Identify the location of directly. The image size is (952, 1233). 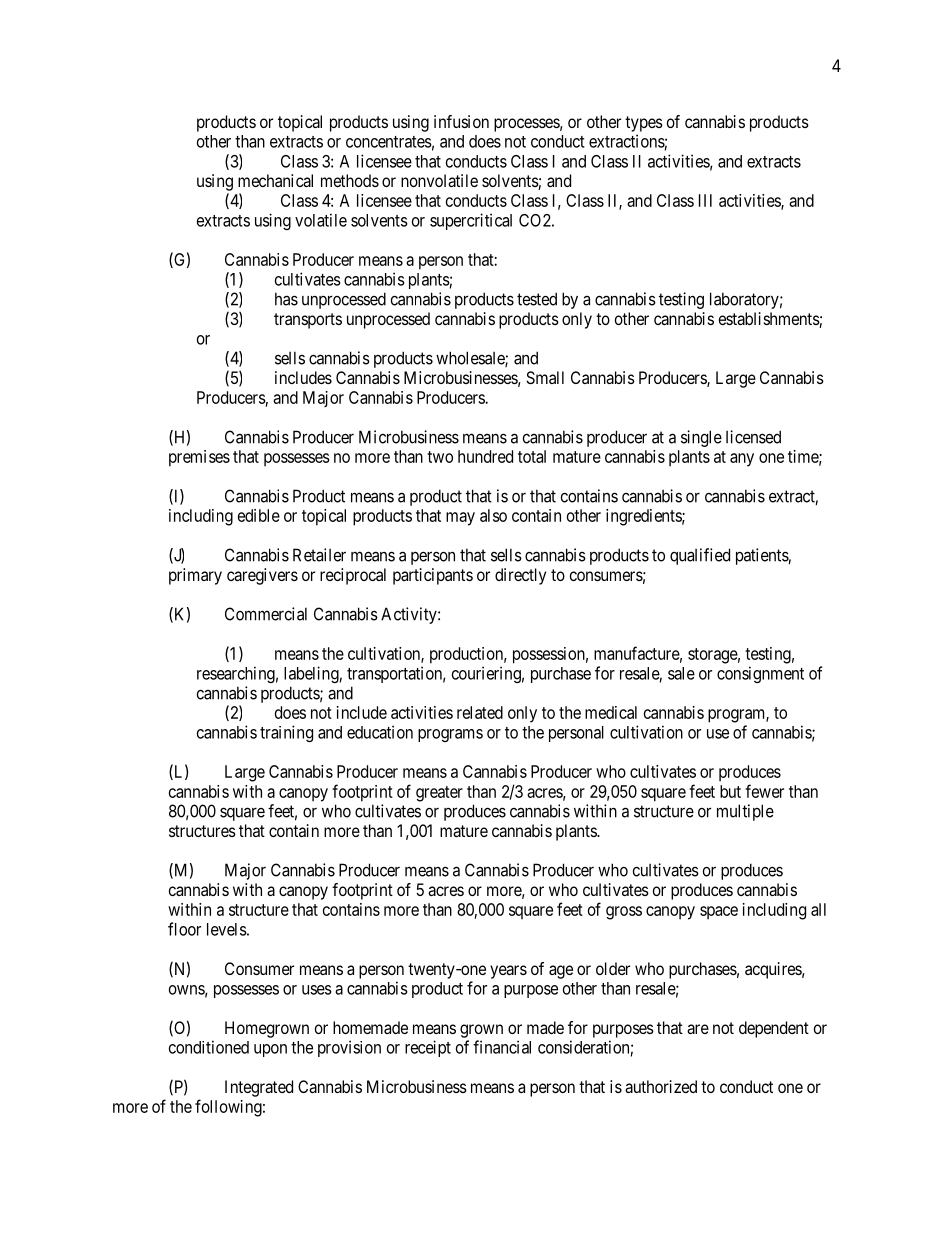
(520, 576).
